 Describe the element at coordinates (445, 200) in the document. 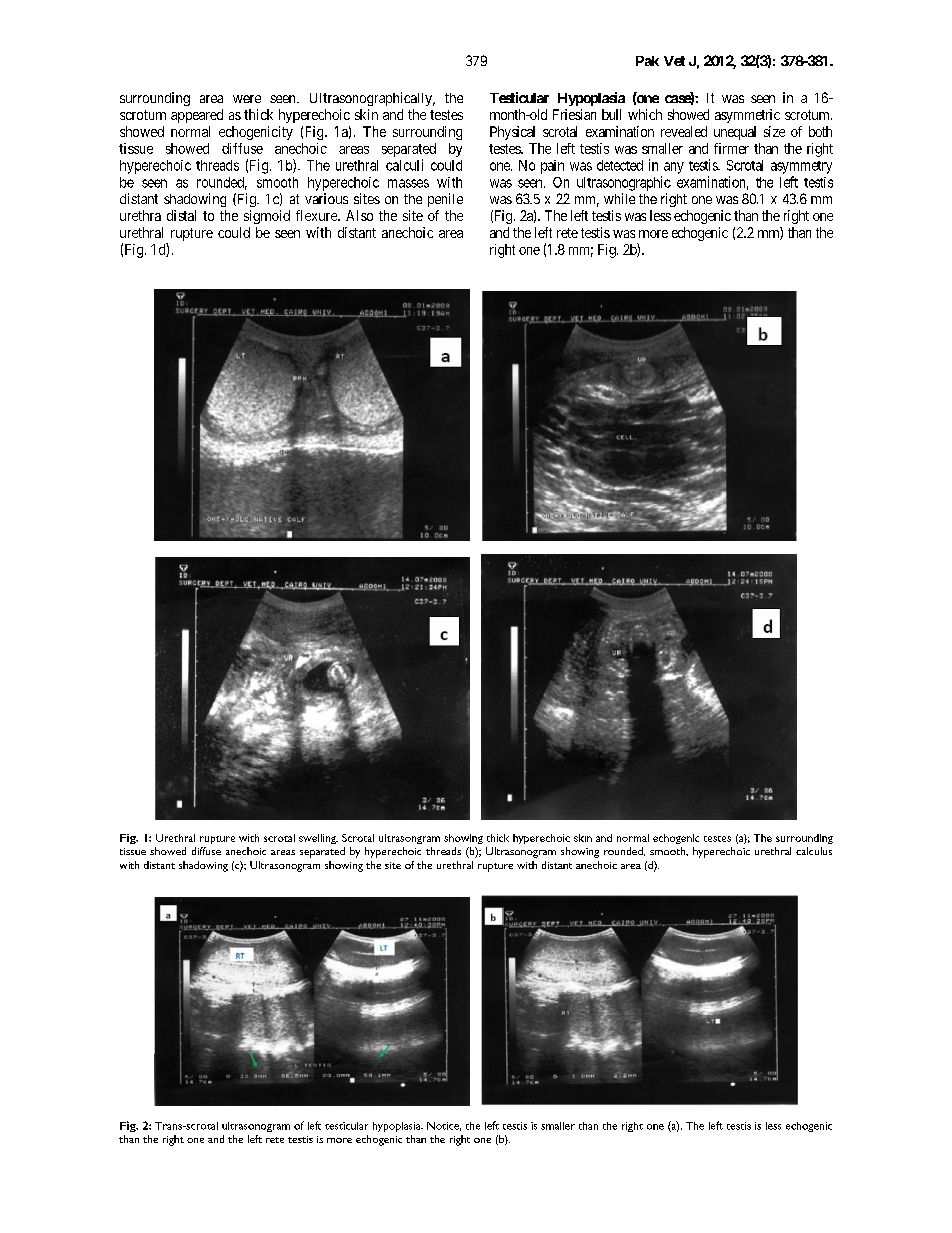

I see `penile` at that location.
